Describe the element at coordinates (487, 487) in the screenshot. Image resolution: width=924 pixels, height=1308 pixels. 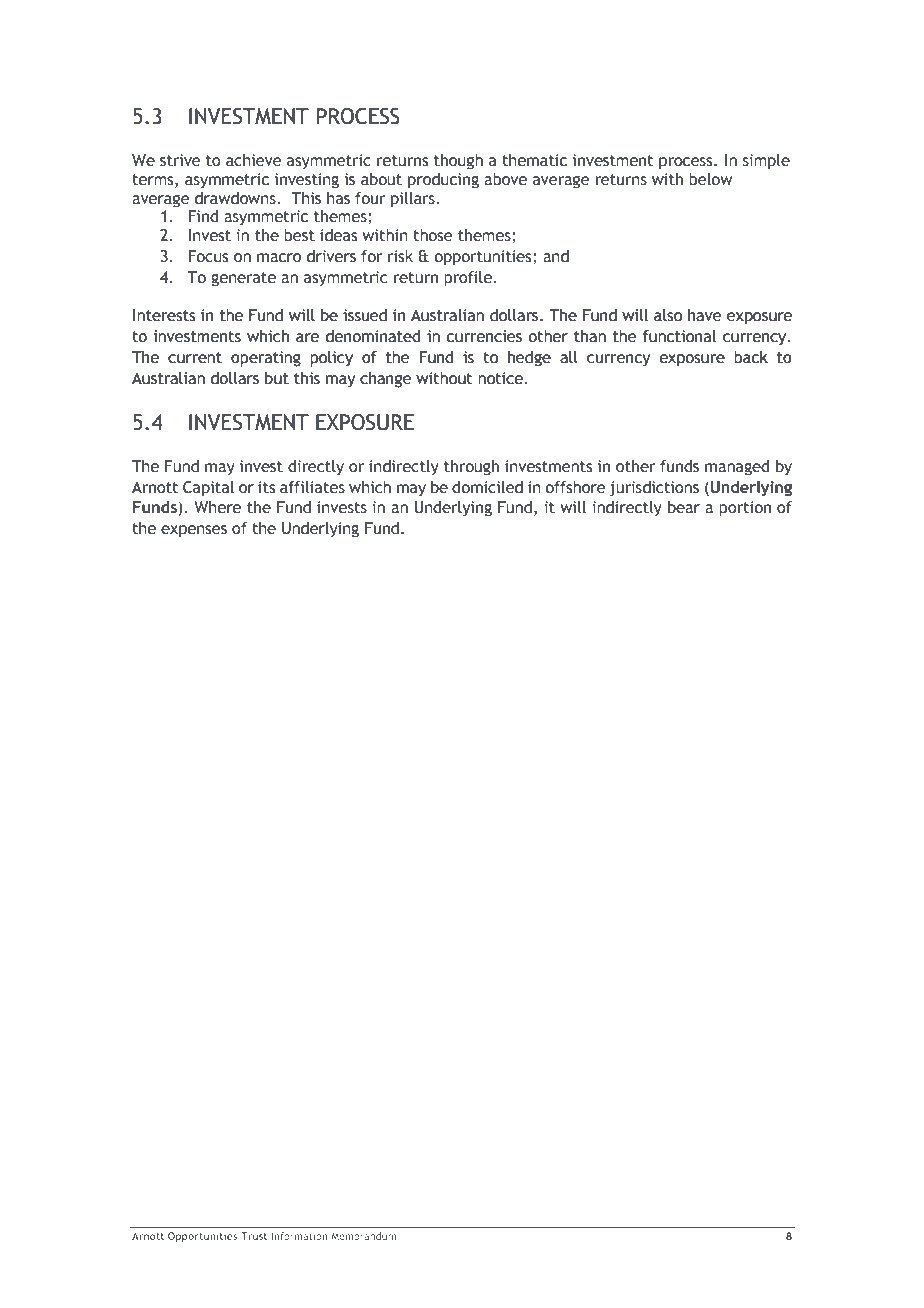
I see `domiciled` at that location.
